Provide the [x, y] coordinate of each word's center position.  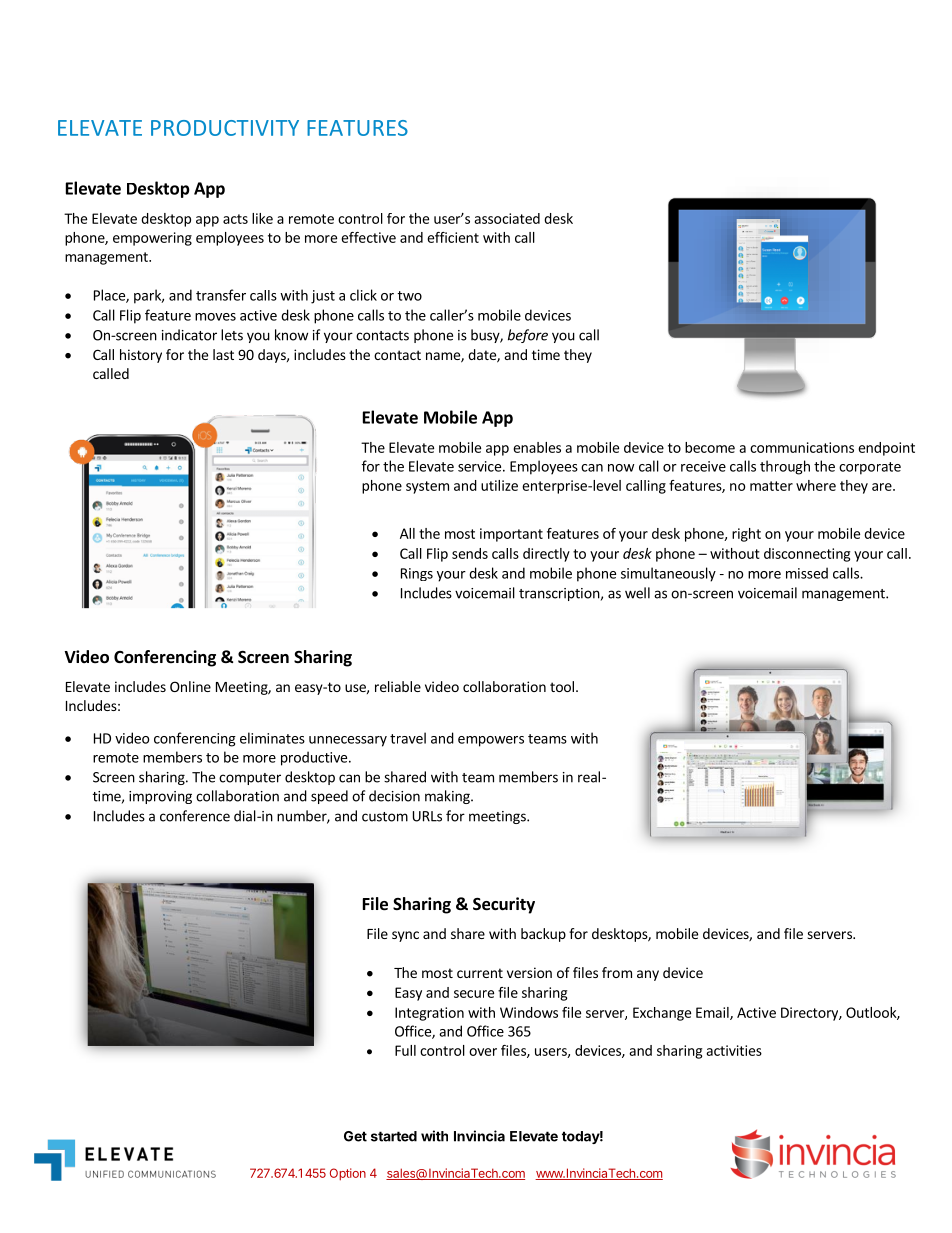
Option [348, 1174]
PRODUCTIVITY [225, 128]
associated [507, 218]
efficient [453, 237]
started [394, 1136]
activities [734, 1050]
